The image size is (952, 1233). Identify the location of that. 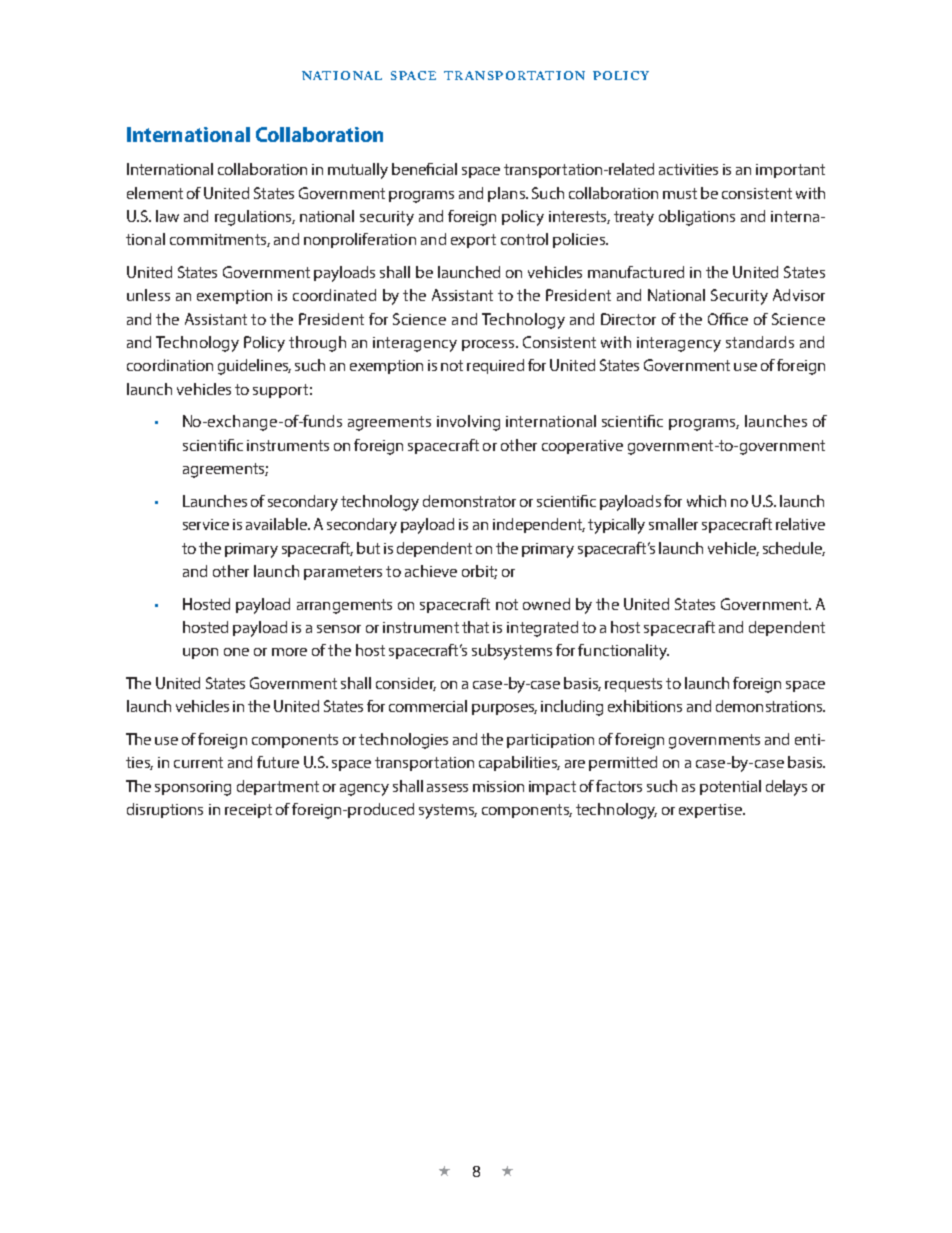
(475, 627).
